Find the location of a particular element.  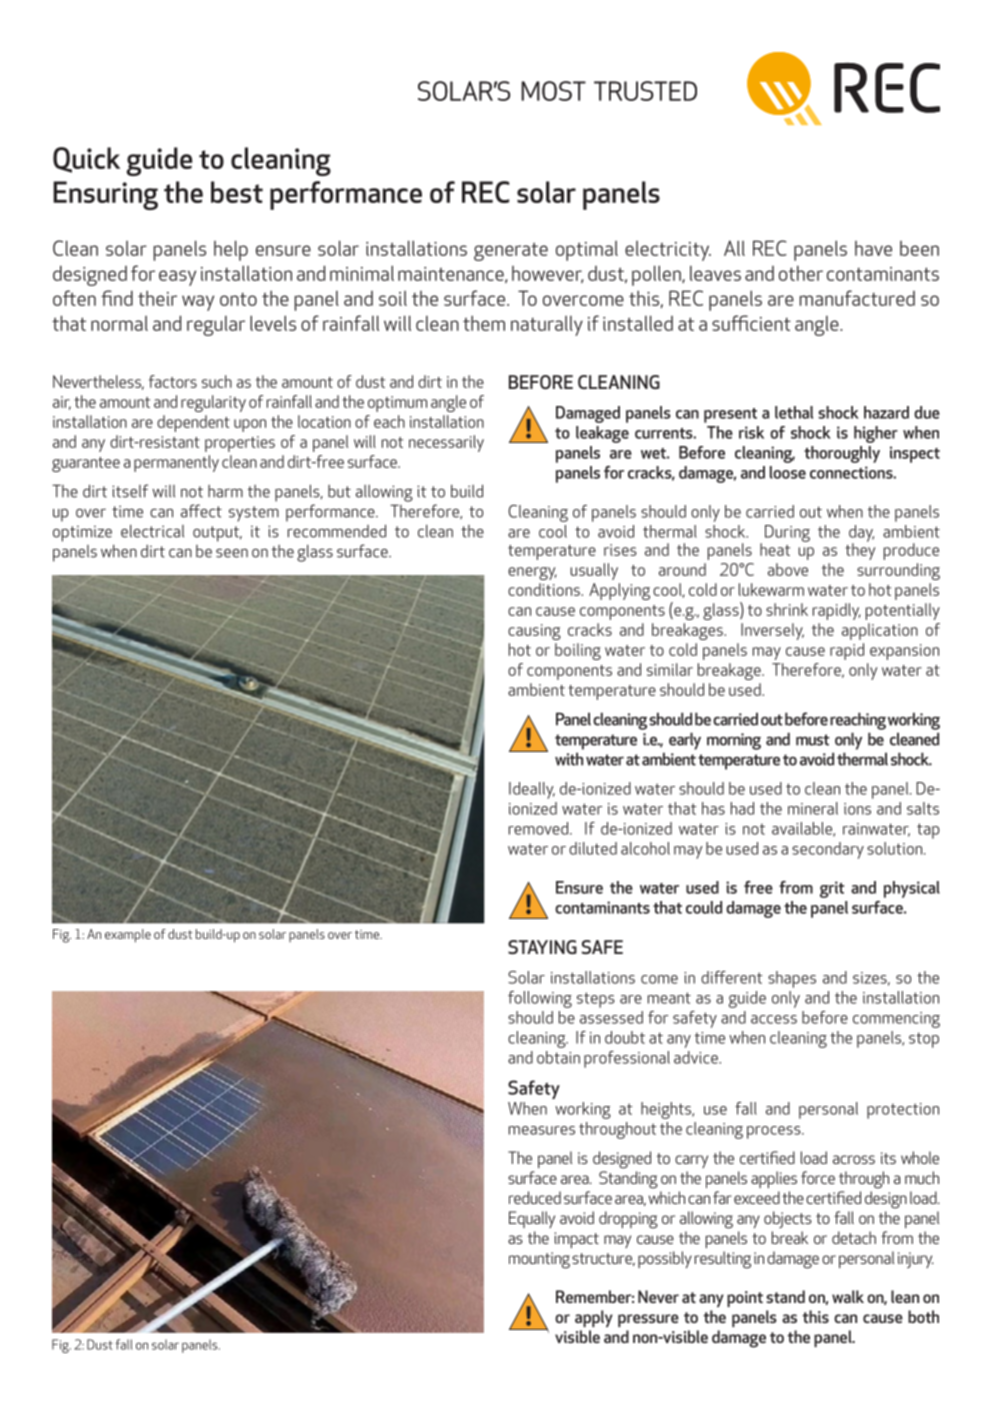

must is located at coordinates (812, 740).
